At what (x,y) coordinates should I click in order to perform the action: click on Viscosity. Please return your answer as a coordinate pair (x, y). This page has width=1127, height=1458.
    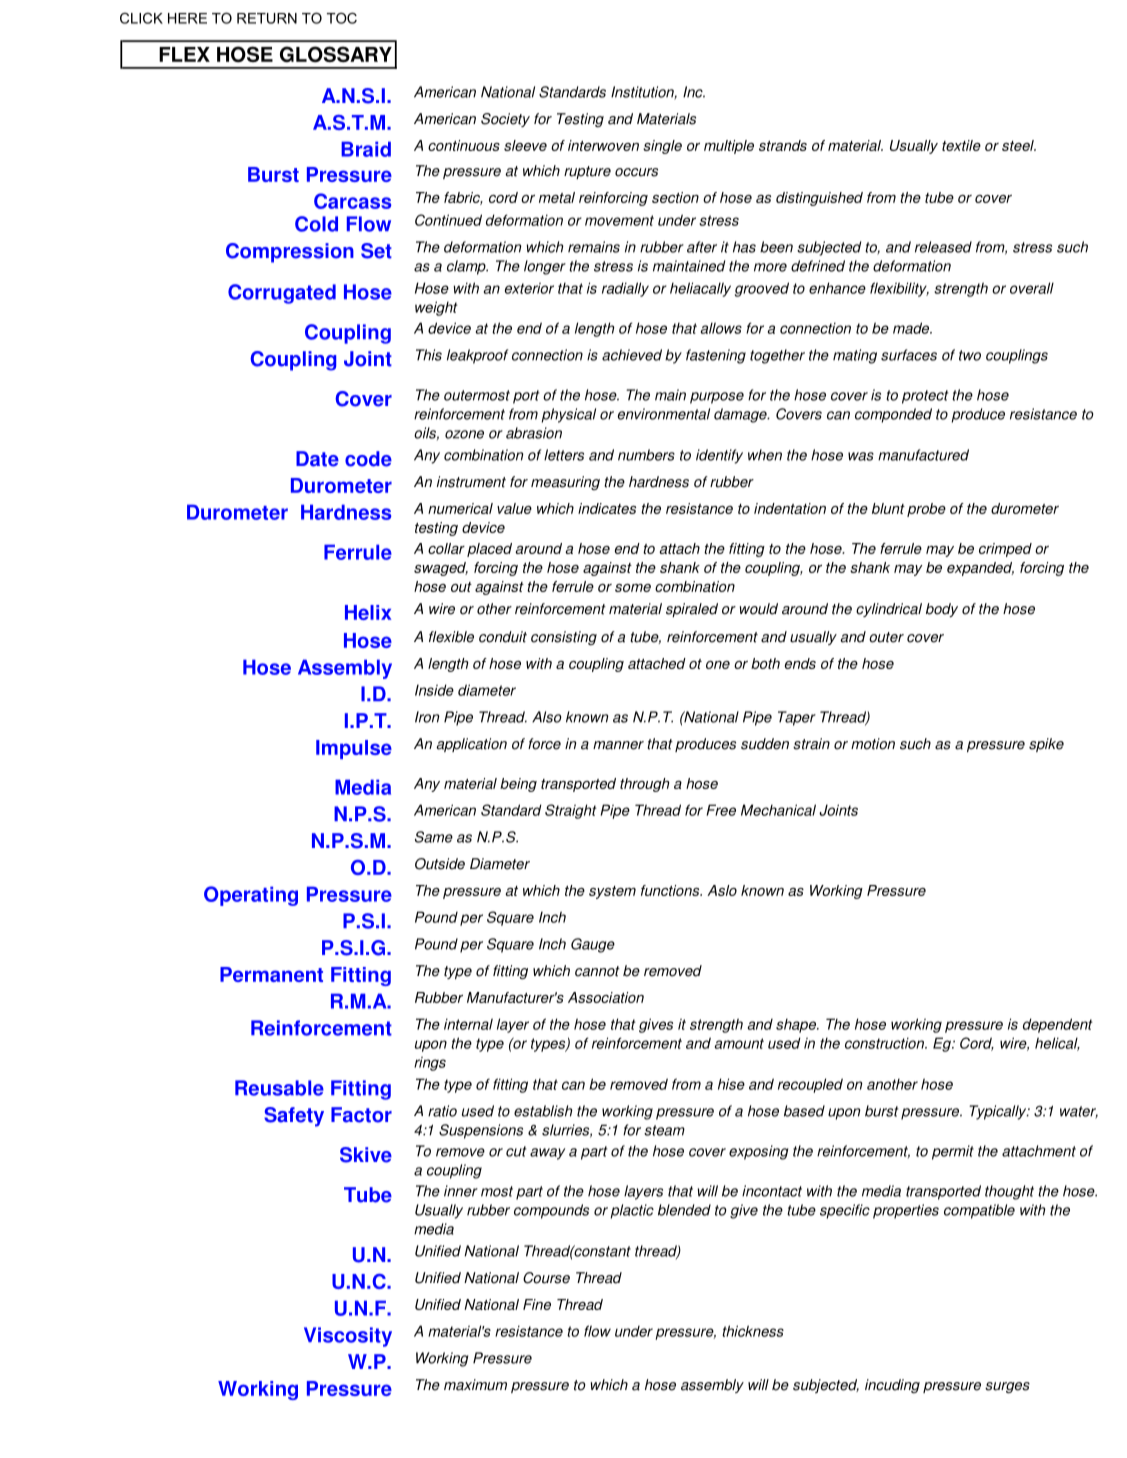
    Looking at the image, I should click on (348, 1337).
